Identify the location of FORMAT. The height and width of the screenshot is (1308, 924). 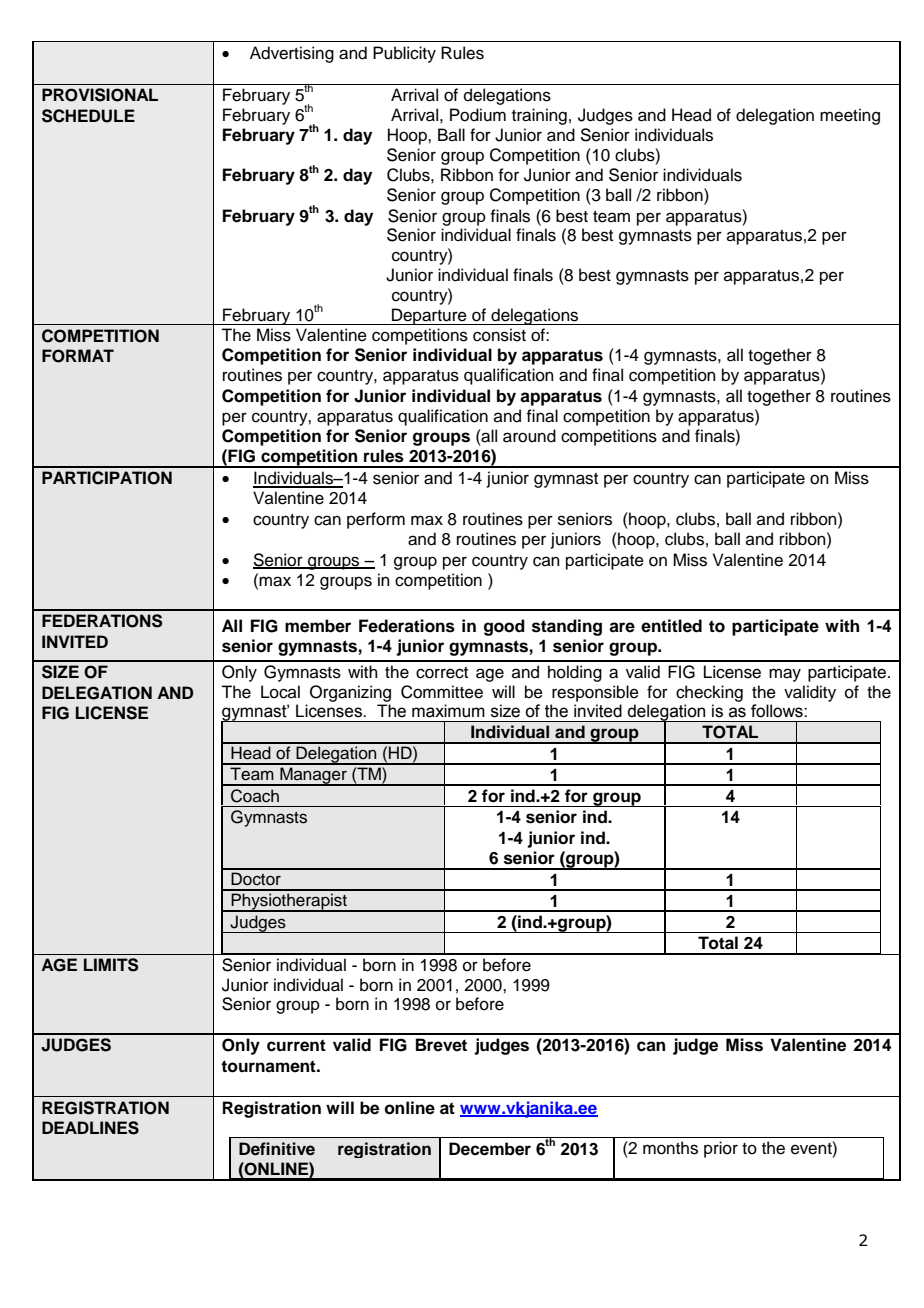
(78, 356).
